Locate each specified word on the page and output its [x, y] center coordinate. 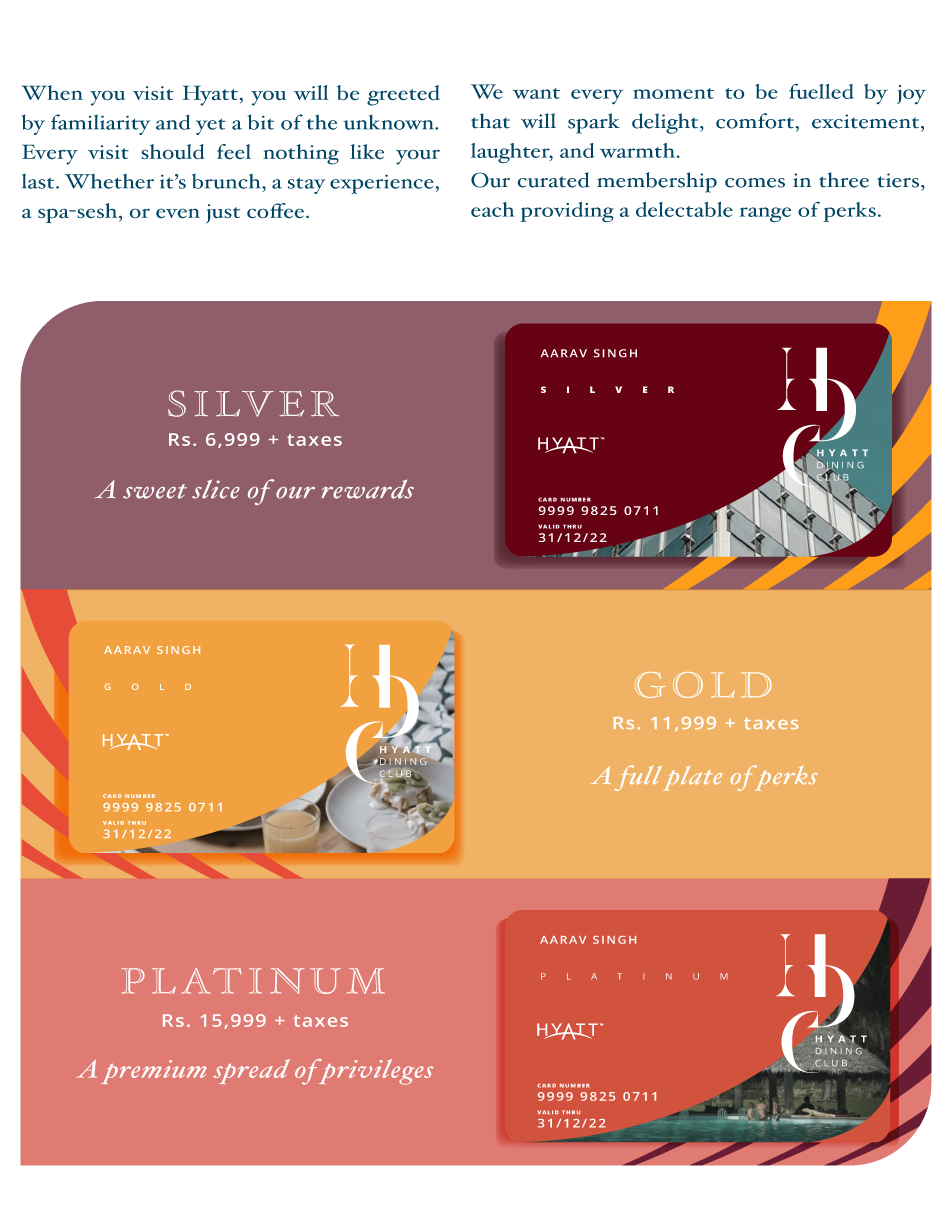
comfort [755, 121]
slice [216, 489]
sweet [155, 491]
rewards [367, 489]
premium [154, 1072]
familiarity [101, 124]
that [490, 121]
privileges [374, 1072]
